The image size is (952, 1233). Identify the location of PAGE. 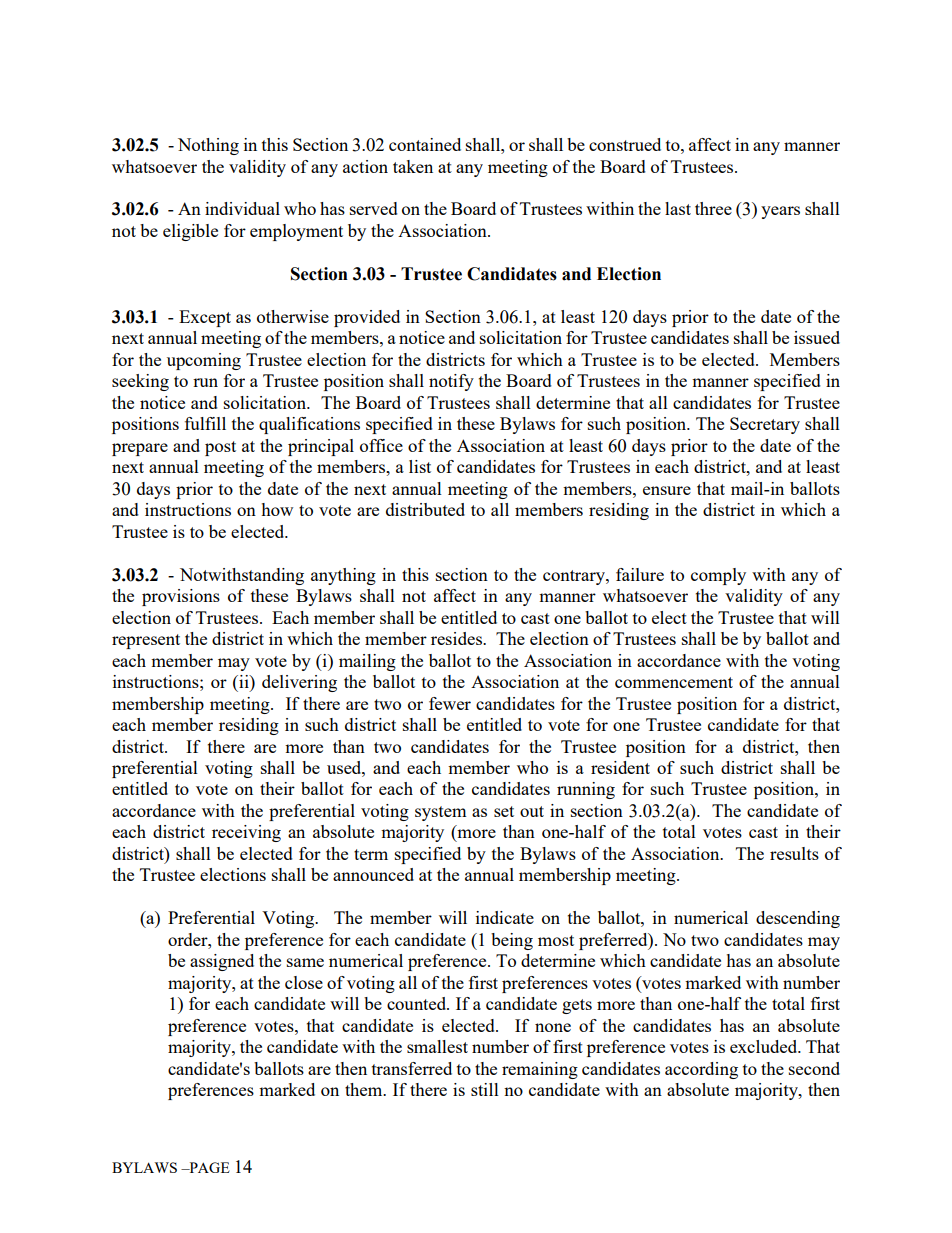
(208, 1167).
